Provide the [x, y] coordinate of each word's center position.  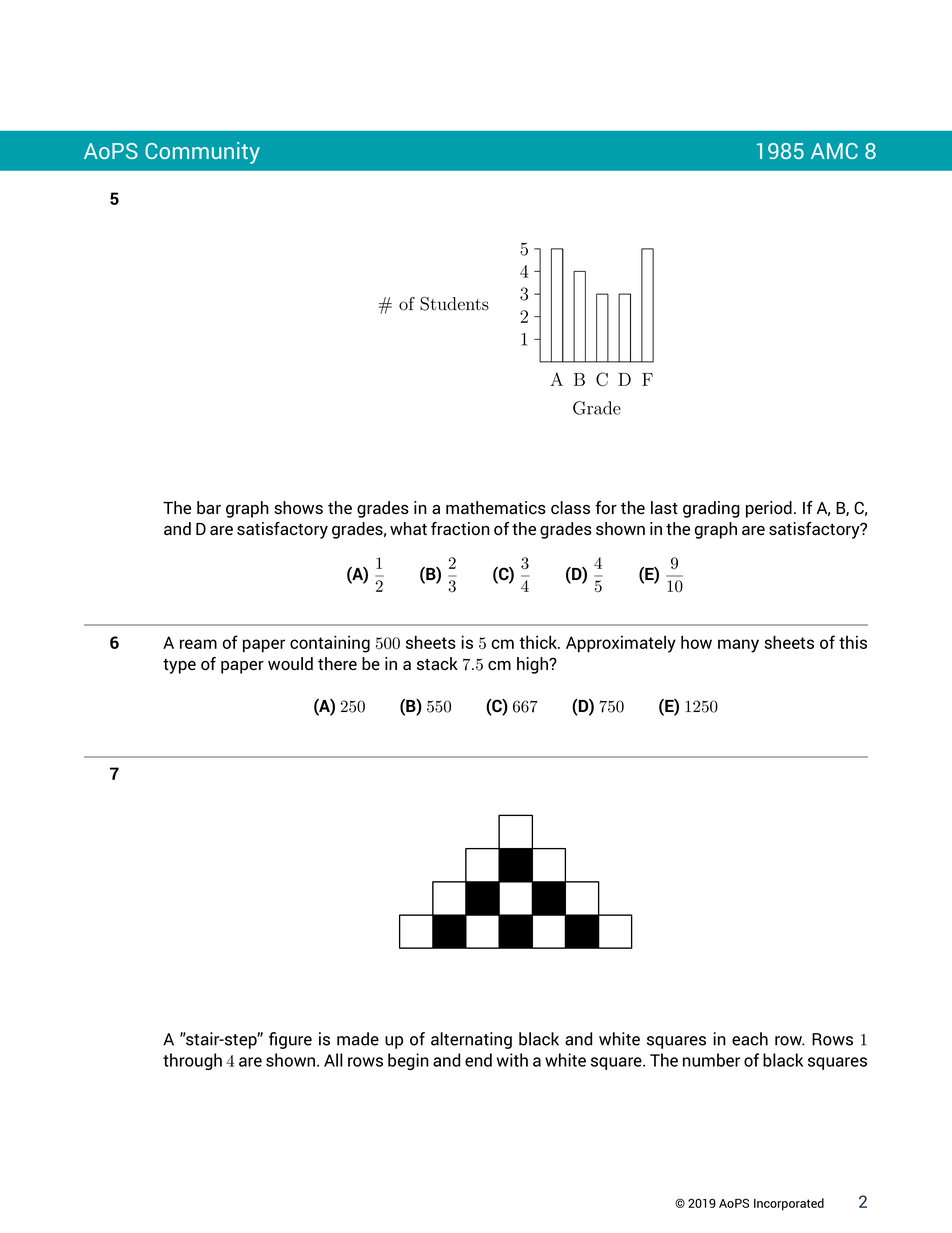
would [290, 664]
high [534, 665]
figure [290, 1040]
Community [202, 153]
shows [298, 508]
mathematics [496, 508]
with [512, 1060]
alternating [471, 1040]
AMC [834, 151]
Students [454, 304]
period [769, 509]
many [738, 646]
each [750, 1039]
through [192, 1061]
